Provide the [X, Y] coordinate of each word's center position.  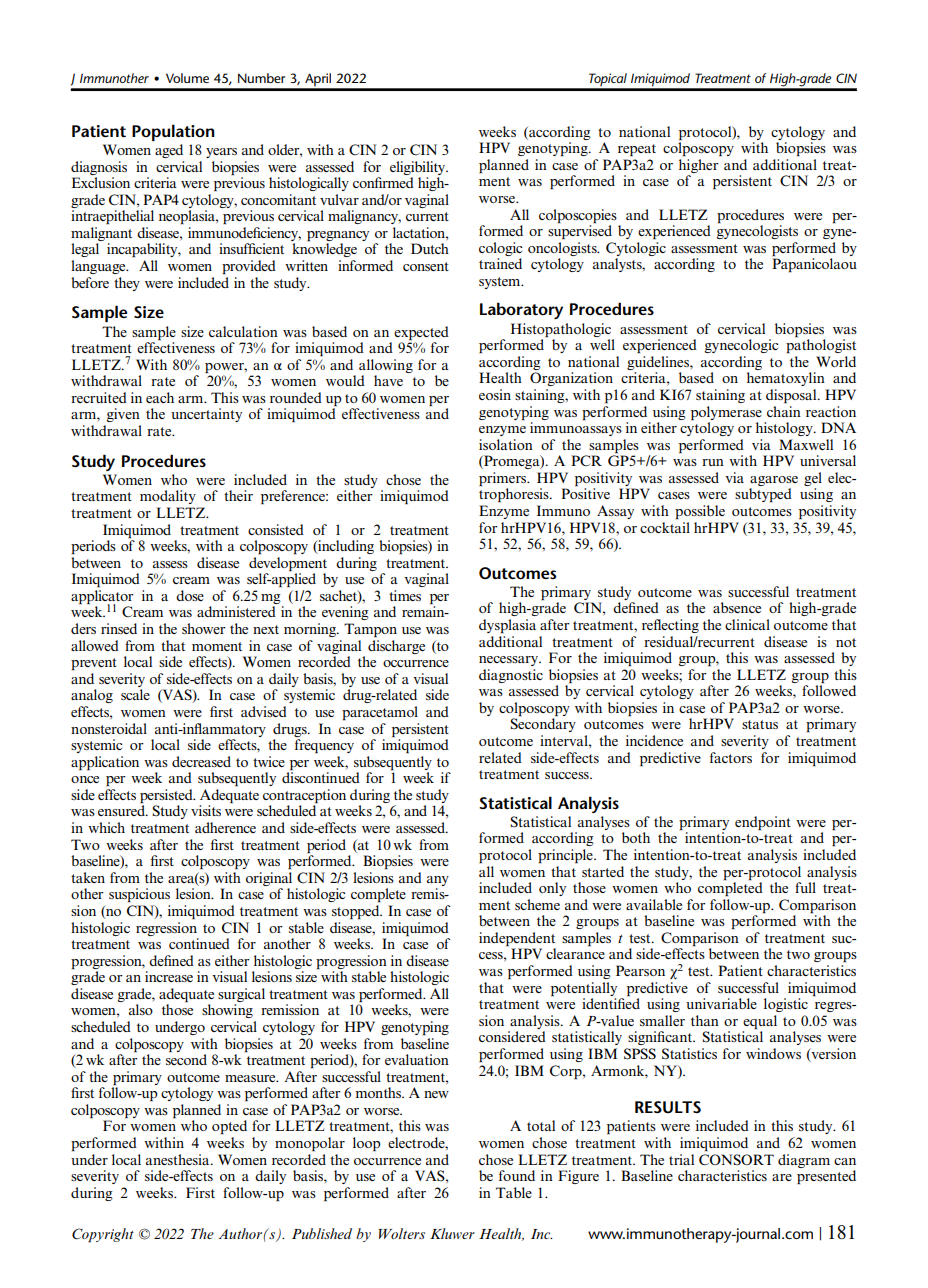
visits [206, 810]
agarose [774, 481]
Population [173, 132]
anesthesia [179, 1159]
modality [168, 497]
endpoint [763, 823]
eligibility [419, 168]
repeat [637, 150]
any [438, 881]
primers [504, 479]
